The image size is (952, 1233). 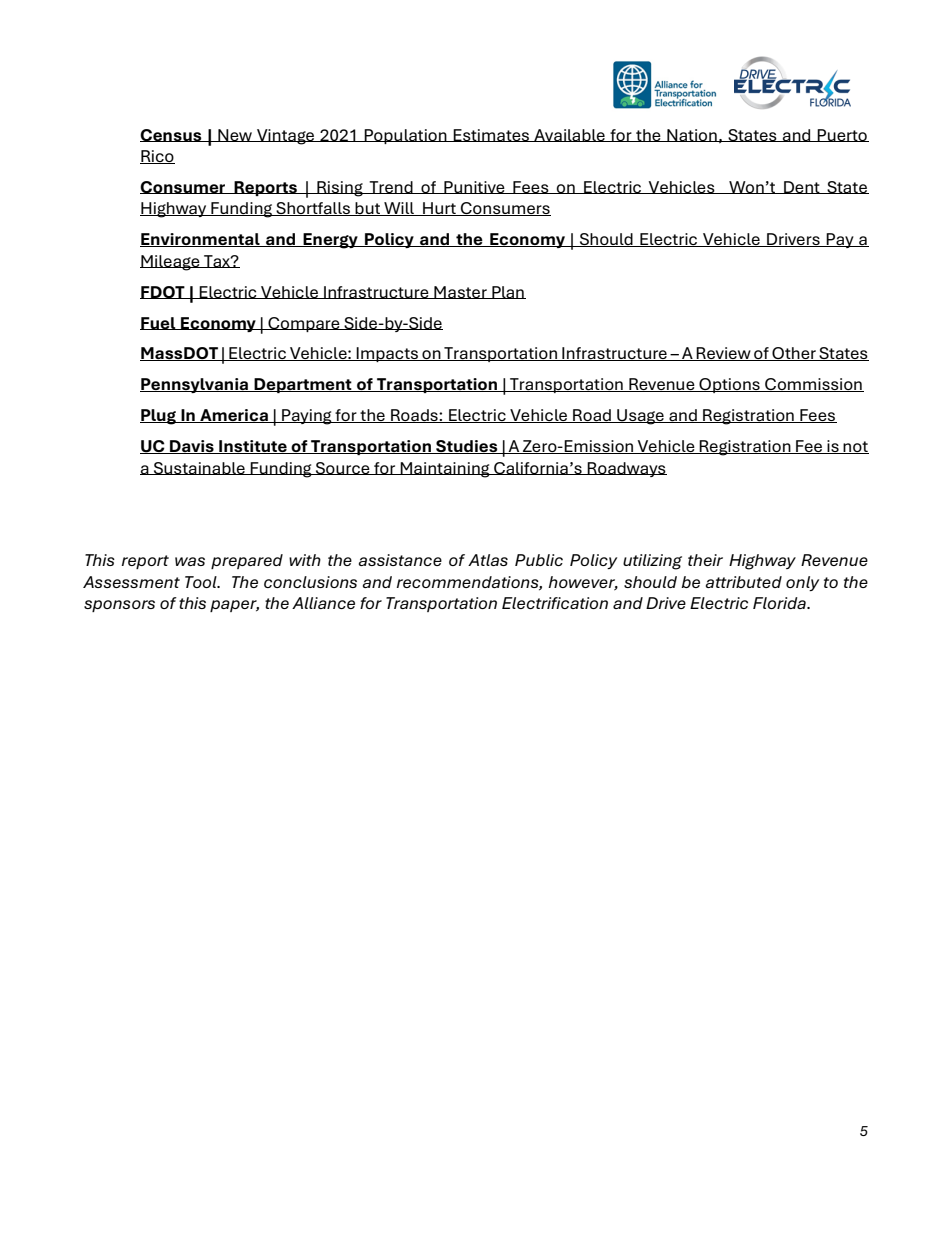 I want to click on Estimates, so click(x=492, y=135).
